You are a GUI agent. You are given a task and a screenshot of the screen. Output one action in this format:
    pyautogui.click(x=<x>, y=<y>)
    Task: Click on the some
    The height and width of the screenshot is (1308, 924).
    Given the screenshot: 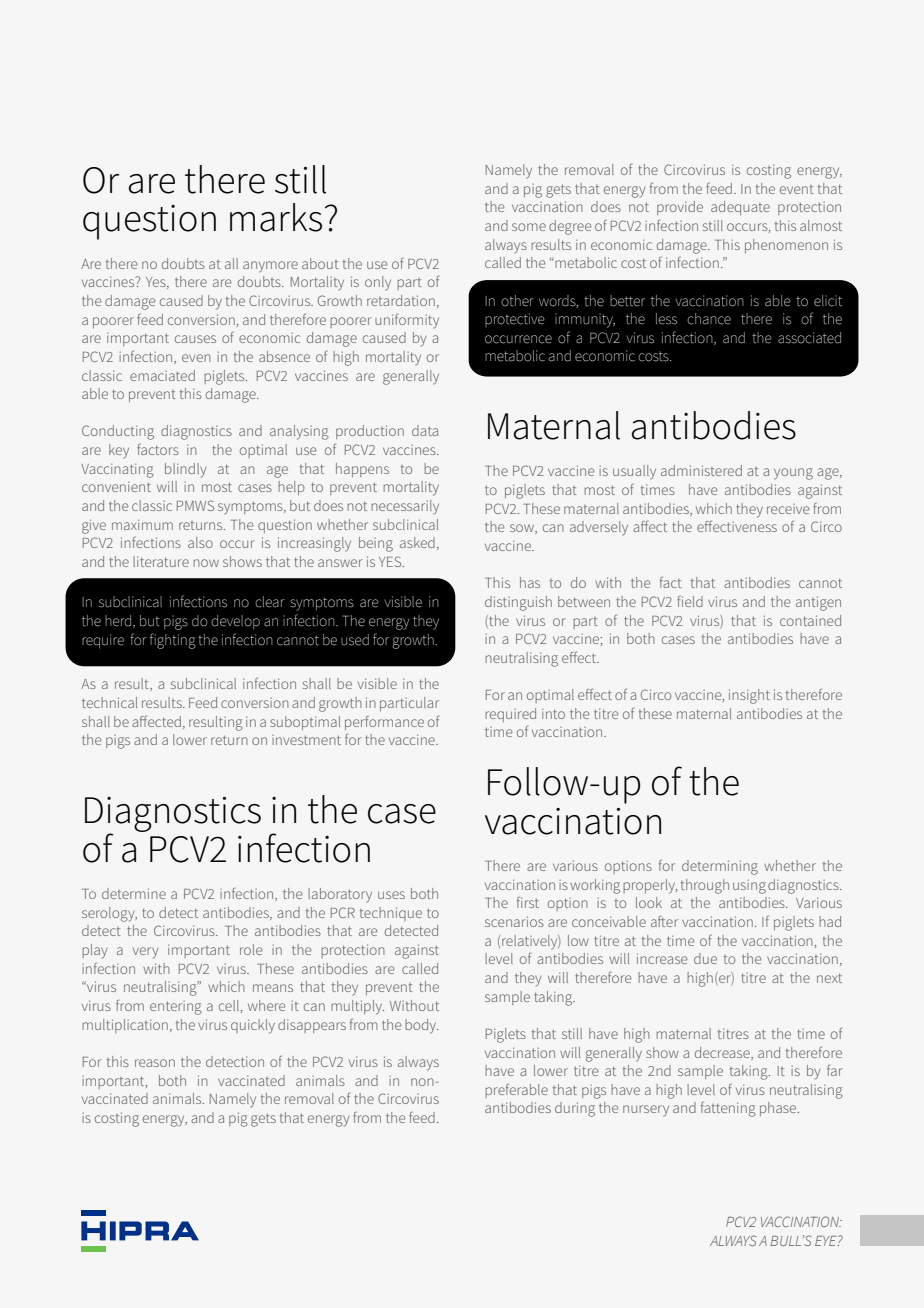 What is the action you would take?
    pyautogui.click(x=529, y=227)
